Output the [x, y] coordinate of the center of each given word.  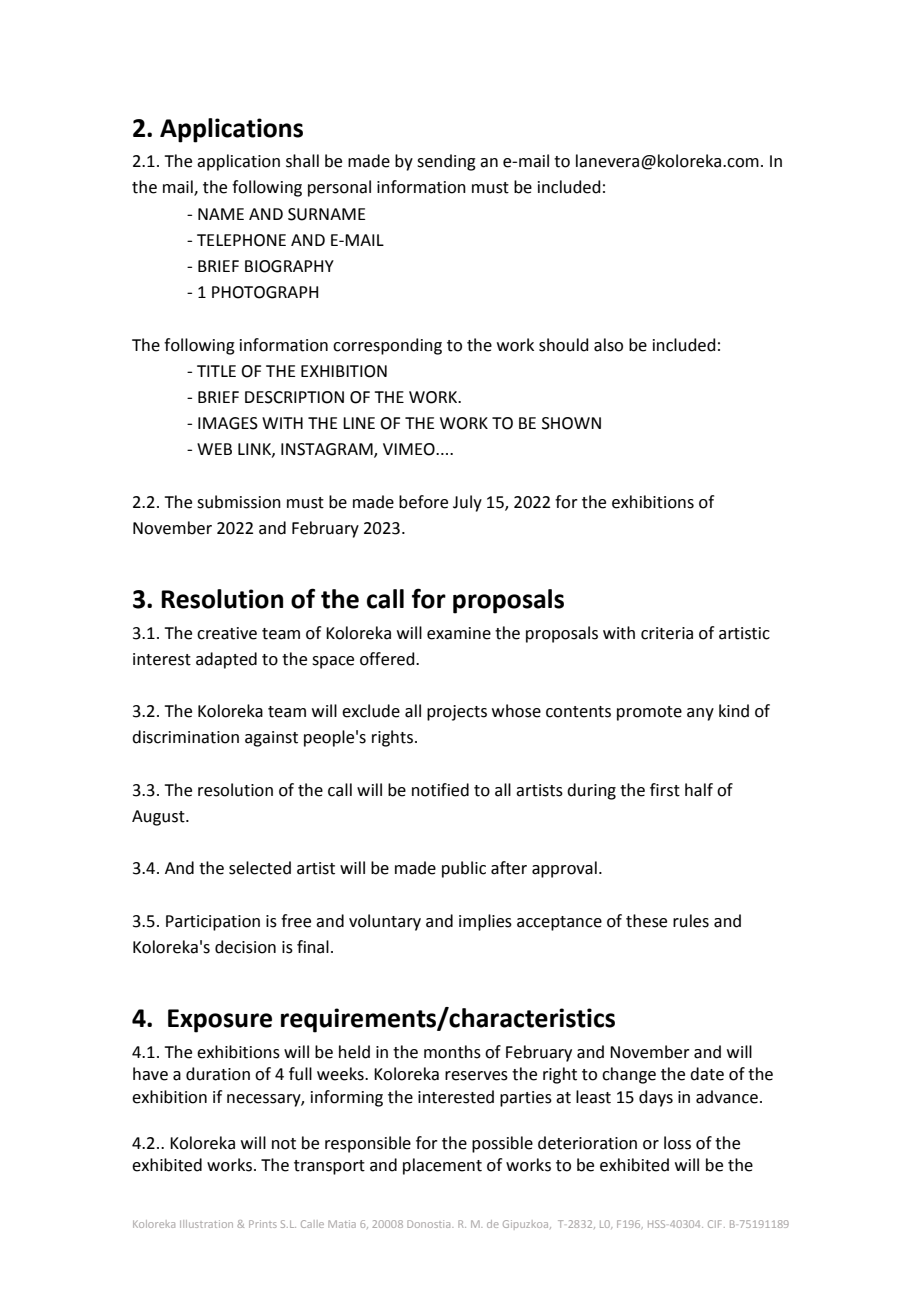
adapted [226, 660]
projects [457, 713]
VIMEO [410, 449]
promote [649, 713]
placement [442, 1166]
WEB [214, 449]
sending [446, 162]
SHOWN [571, 423]
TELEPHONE [241, 240]
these [646, 921]
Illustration [206, 1224]
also [608, 345]
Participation [213, 923]
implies [485, 922]
